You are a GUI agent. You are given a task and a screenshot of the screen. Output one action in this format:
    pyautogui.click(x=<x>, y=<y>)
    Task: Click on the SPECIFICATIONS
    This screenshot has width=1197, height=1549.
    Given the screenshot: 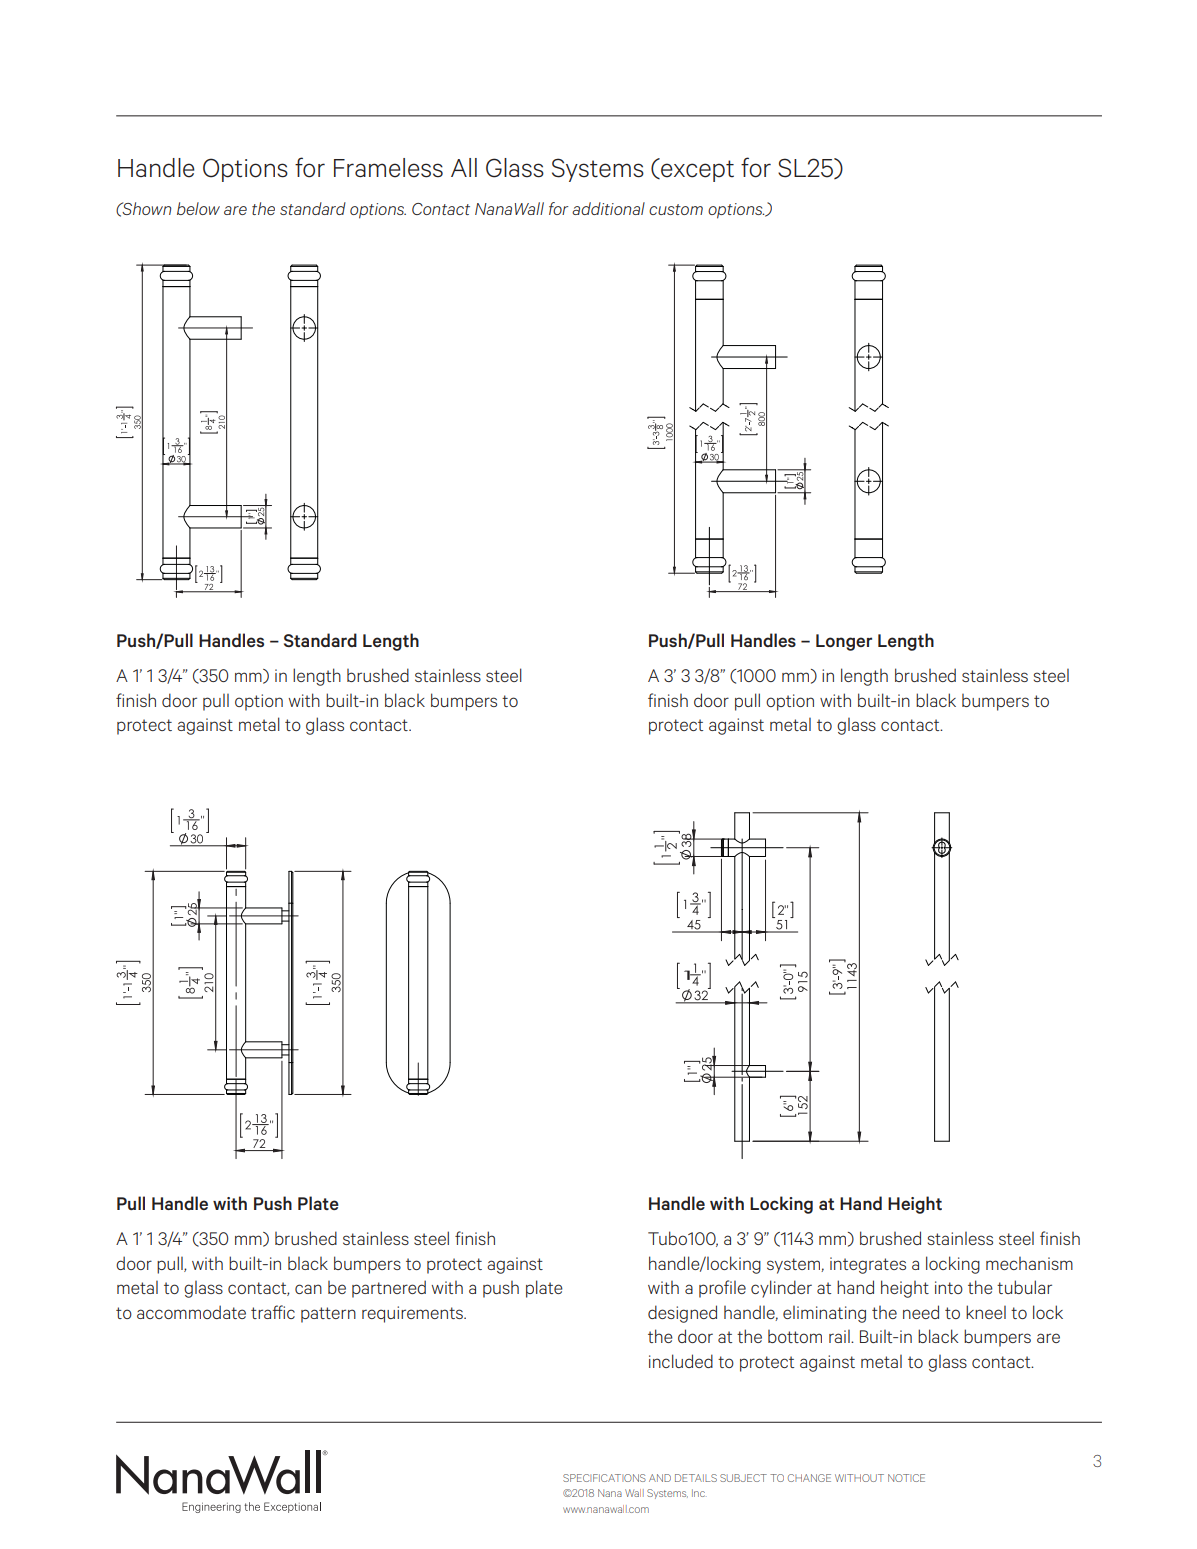 What is the action you would take?
    pyautogui.click(x=604, y=1478)
